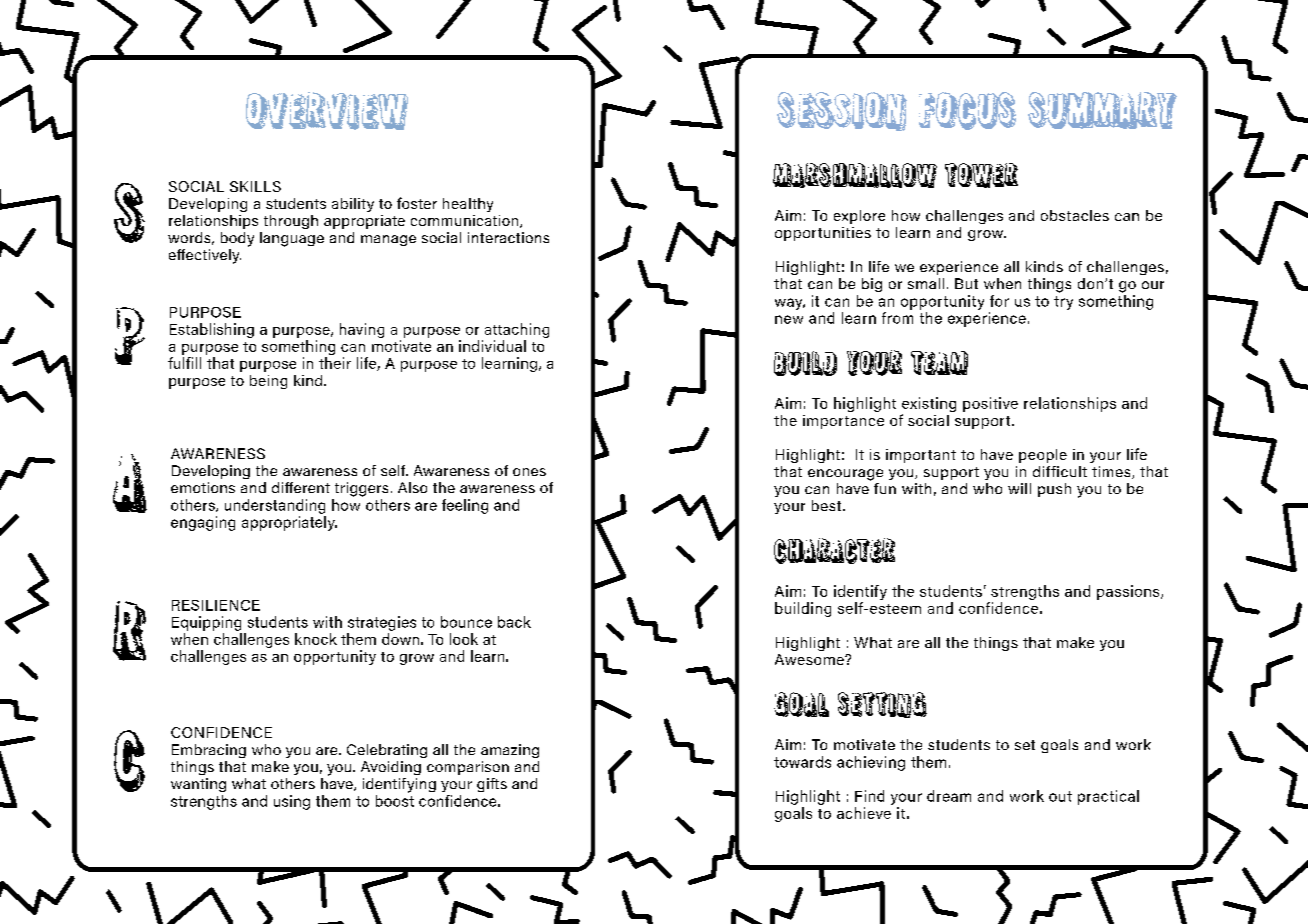  What do you see at coordinates (842, 111) in the screenshot?
I see `SESSION` at bounding box center [842, 111].
